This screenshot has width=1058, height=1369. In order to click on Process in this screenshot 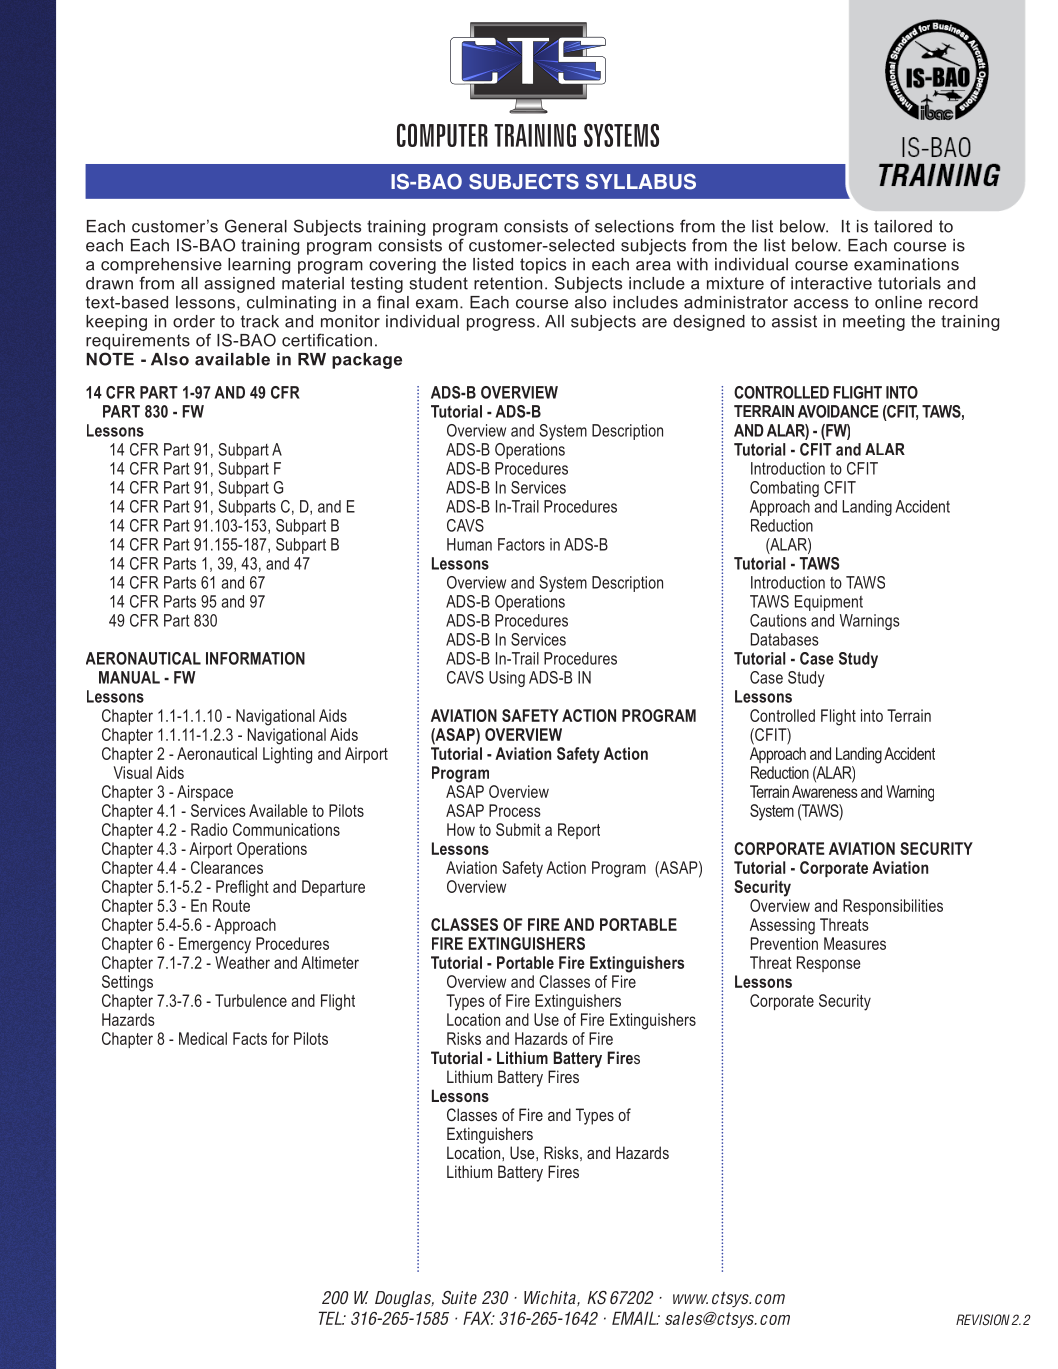, I will do `click(515, 810)`.
